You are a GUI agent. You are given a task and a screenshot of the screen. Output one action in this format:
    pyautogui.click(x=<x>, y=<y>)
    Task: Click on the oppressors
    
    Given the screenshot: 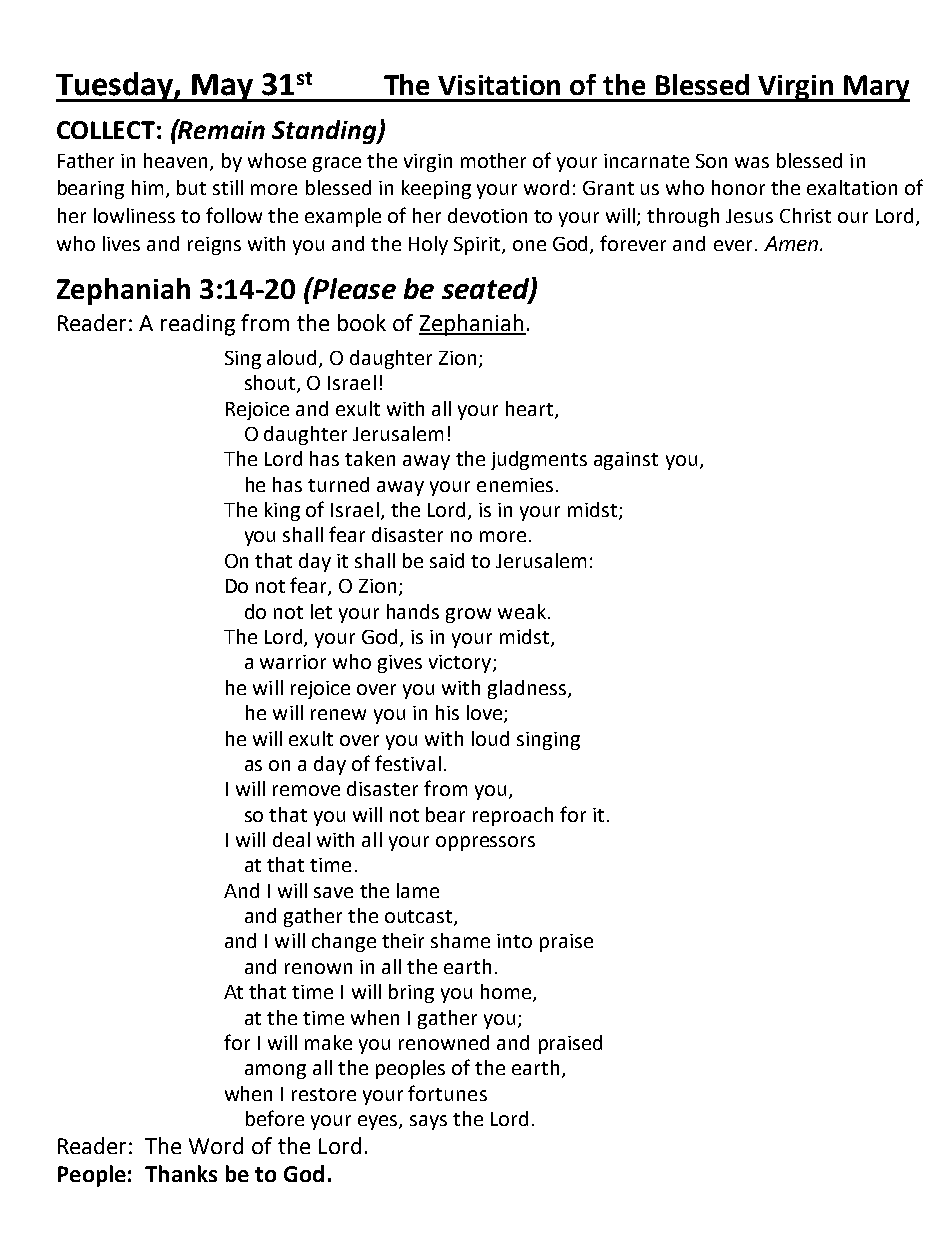 What is the action you would take?
    pyautogui.click(x=485, y=843)
